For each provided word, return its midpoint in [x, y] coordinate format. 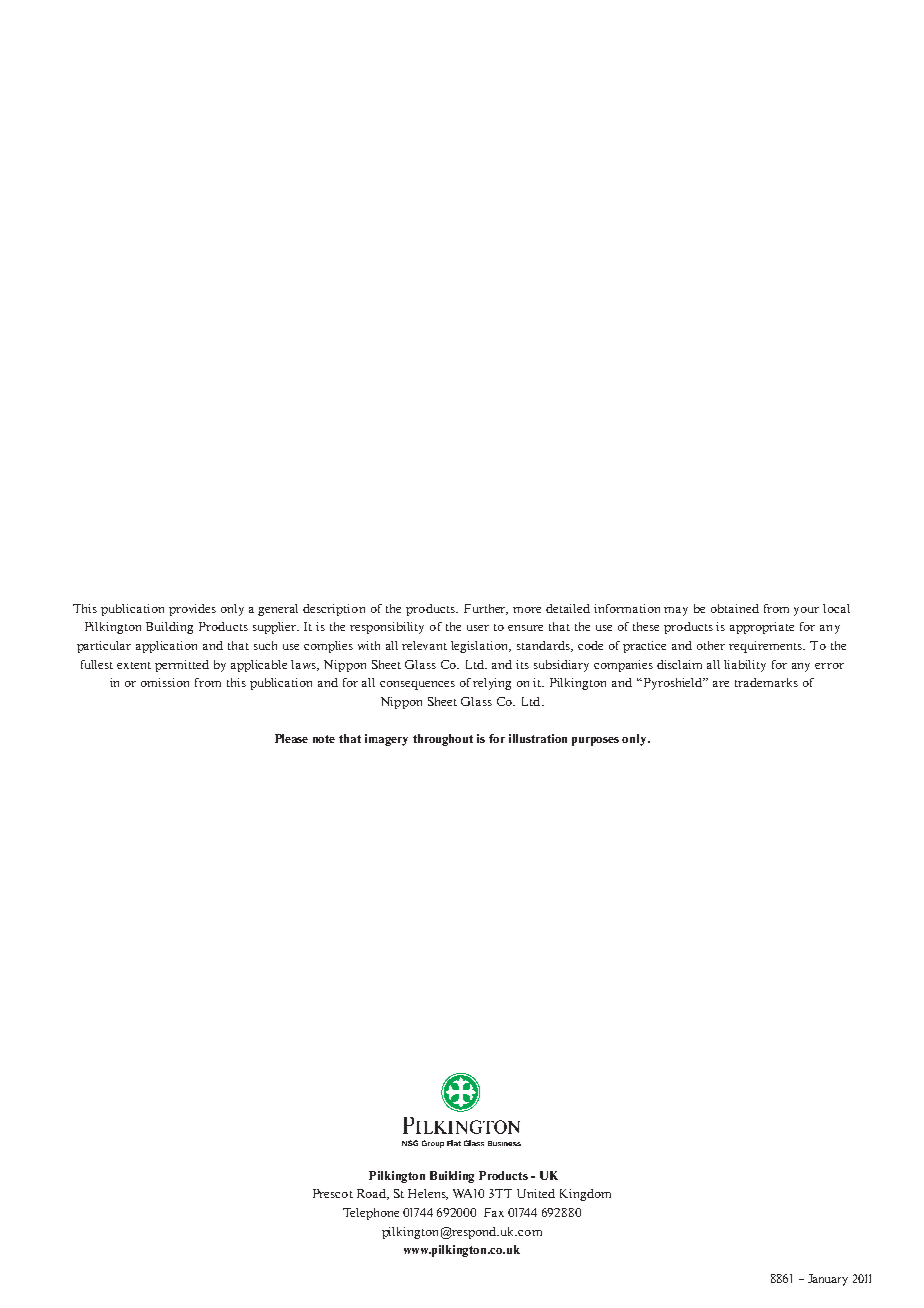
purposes [595, 741]
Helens [428, 1194]
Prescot [333, 1193]
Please [291, 738]
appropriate [762, 628]
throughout [443, 740]
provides [192, 610]
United [536, 1193]
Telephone [371, 1214]
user [478, 628]
